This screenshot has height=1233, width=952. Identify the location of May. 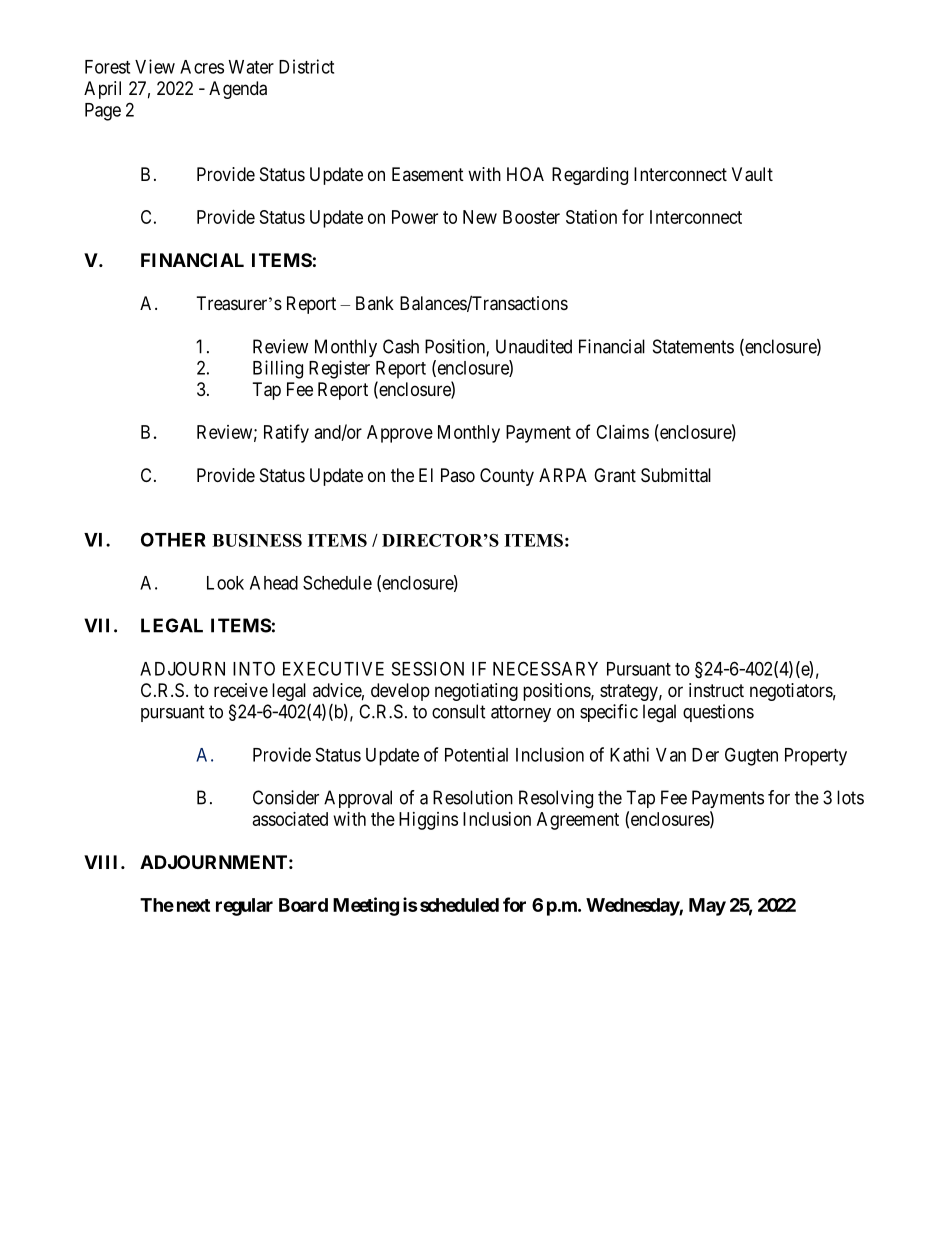
(707, 907).
